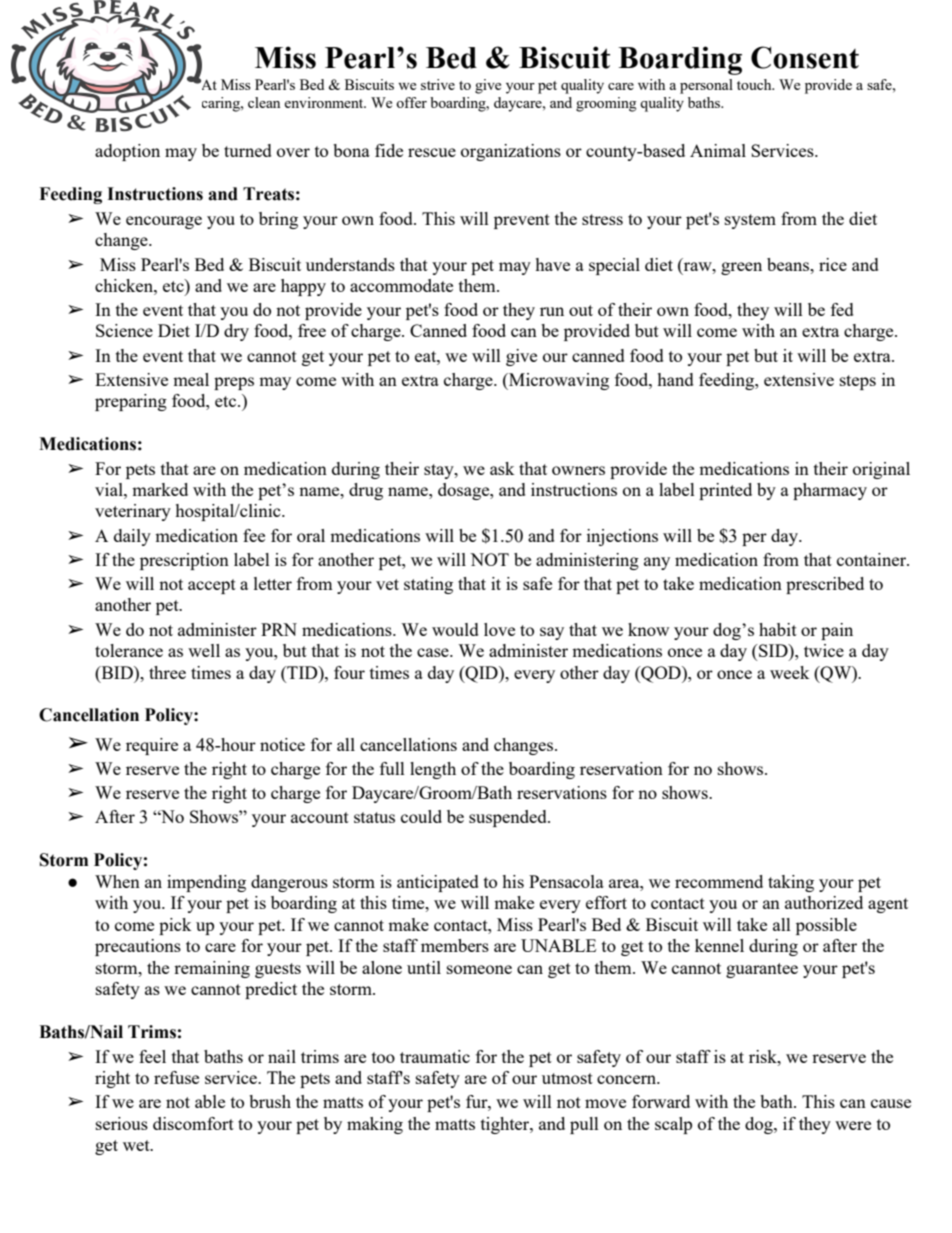 This screenshot has width=952, height=1233. I want to click on love, so click(499, 629).
